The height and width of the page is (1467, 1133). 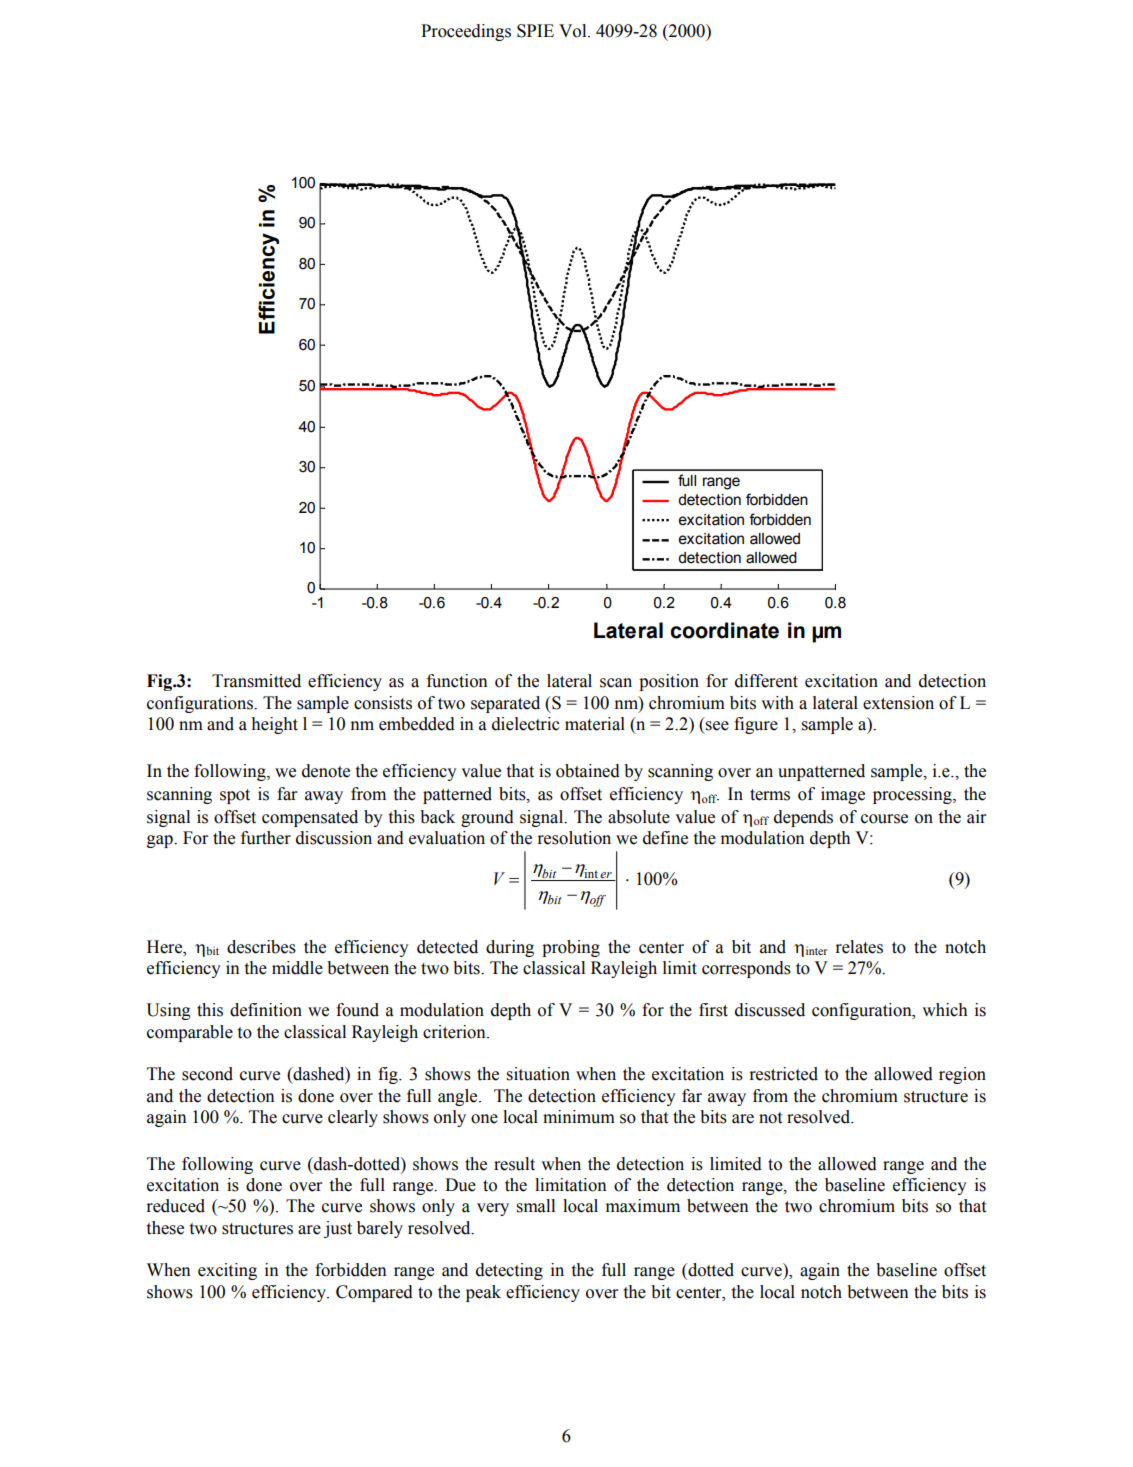 I want to click on exciting, so click(x=227, y=1271).
